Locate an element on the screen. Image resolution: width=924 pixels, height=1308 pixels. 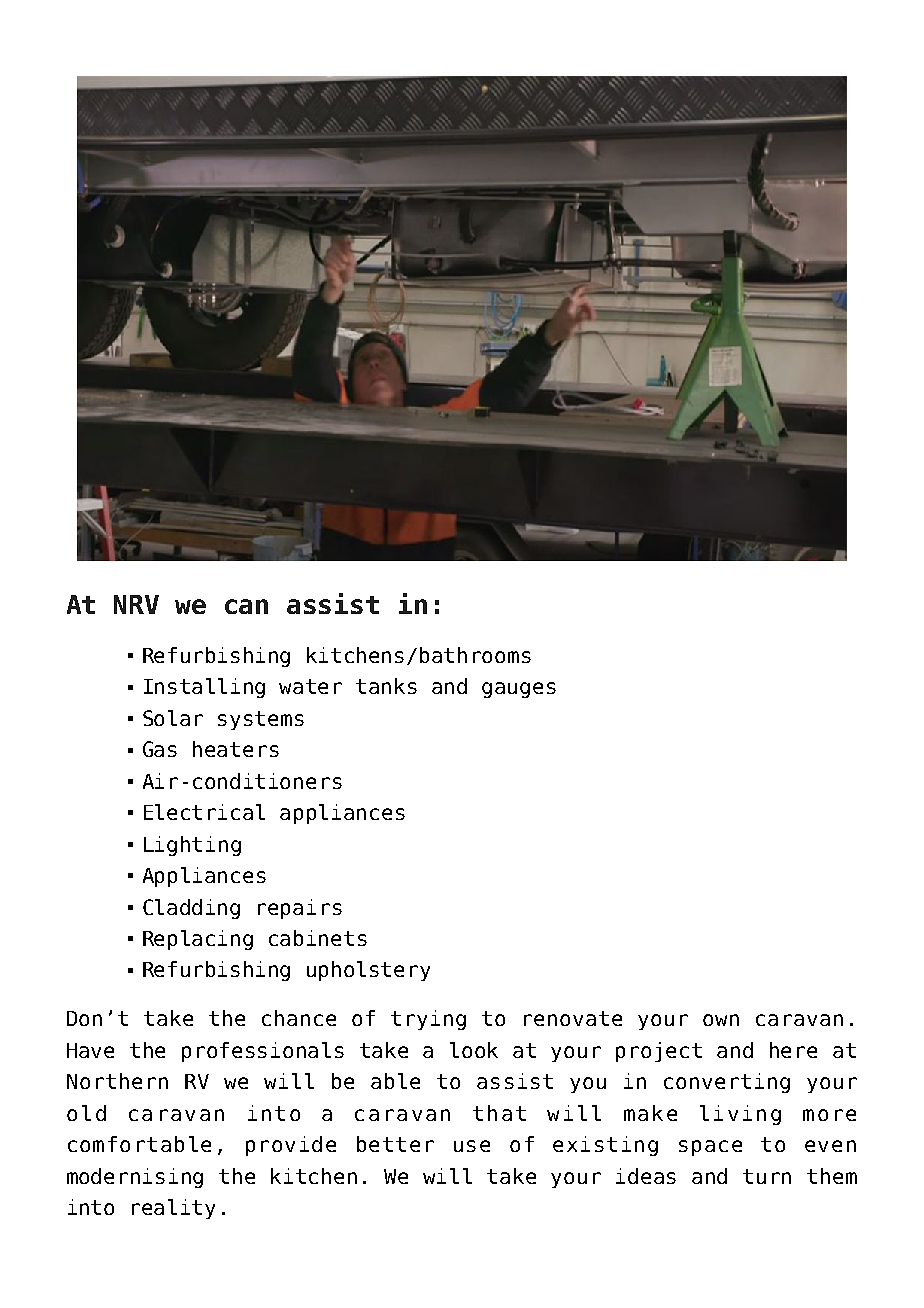
Cladding is located at coordinates (191, 909).
